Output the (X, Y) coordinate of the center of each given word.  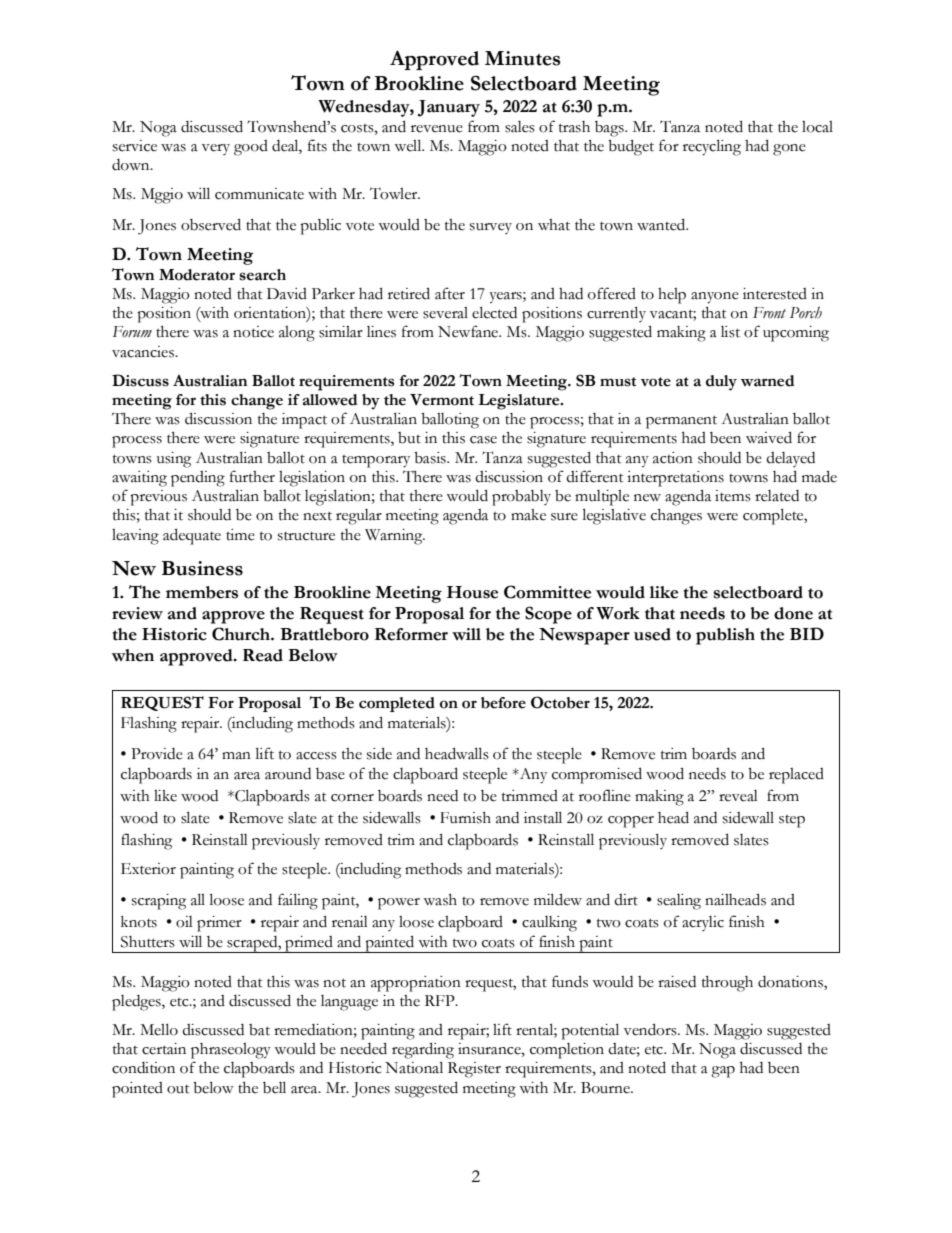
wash (440, 900)
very (216, 149)
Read (263, 655)
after (450, 293)
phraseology (231, 1051)
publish (725, 636)
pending (198, 479)
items (733, 496)
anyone (715, 298)
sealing (679, 902)
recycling (712, 147)
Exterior (148, 869)
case (483, 440)
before (503, 703)
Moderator (197, 275)
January (449, 108)
